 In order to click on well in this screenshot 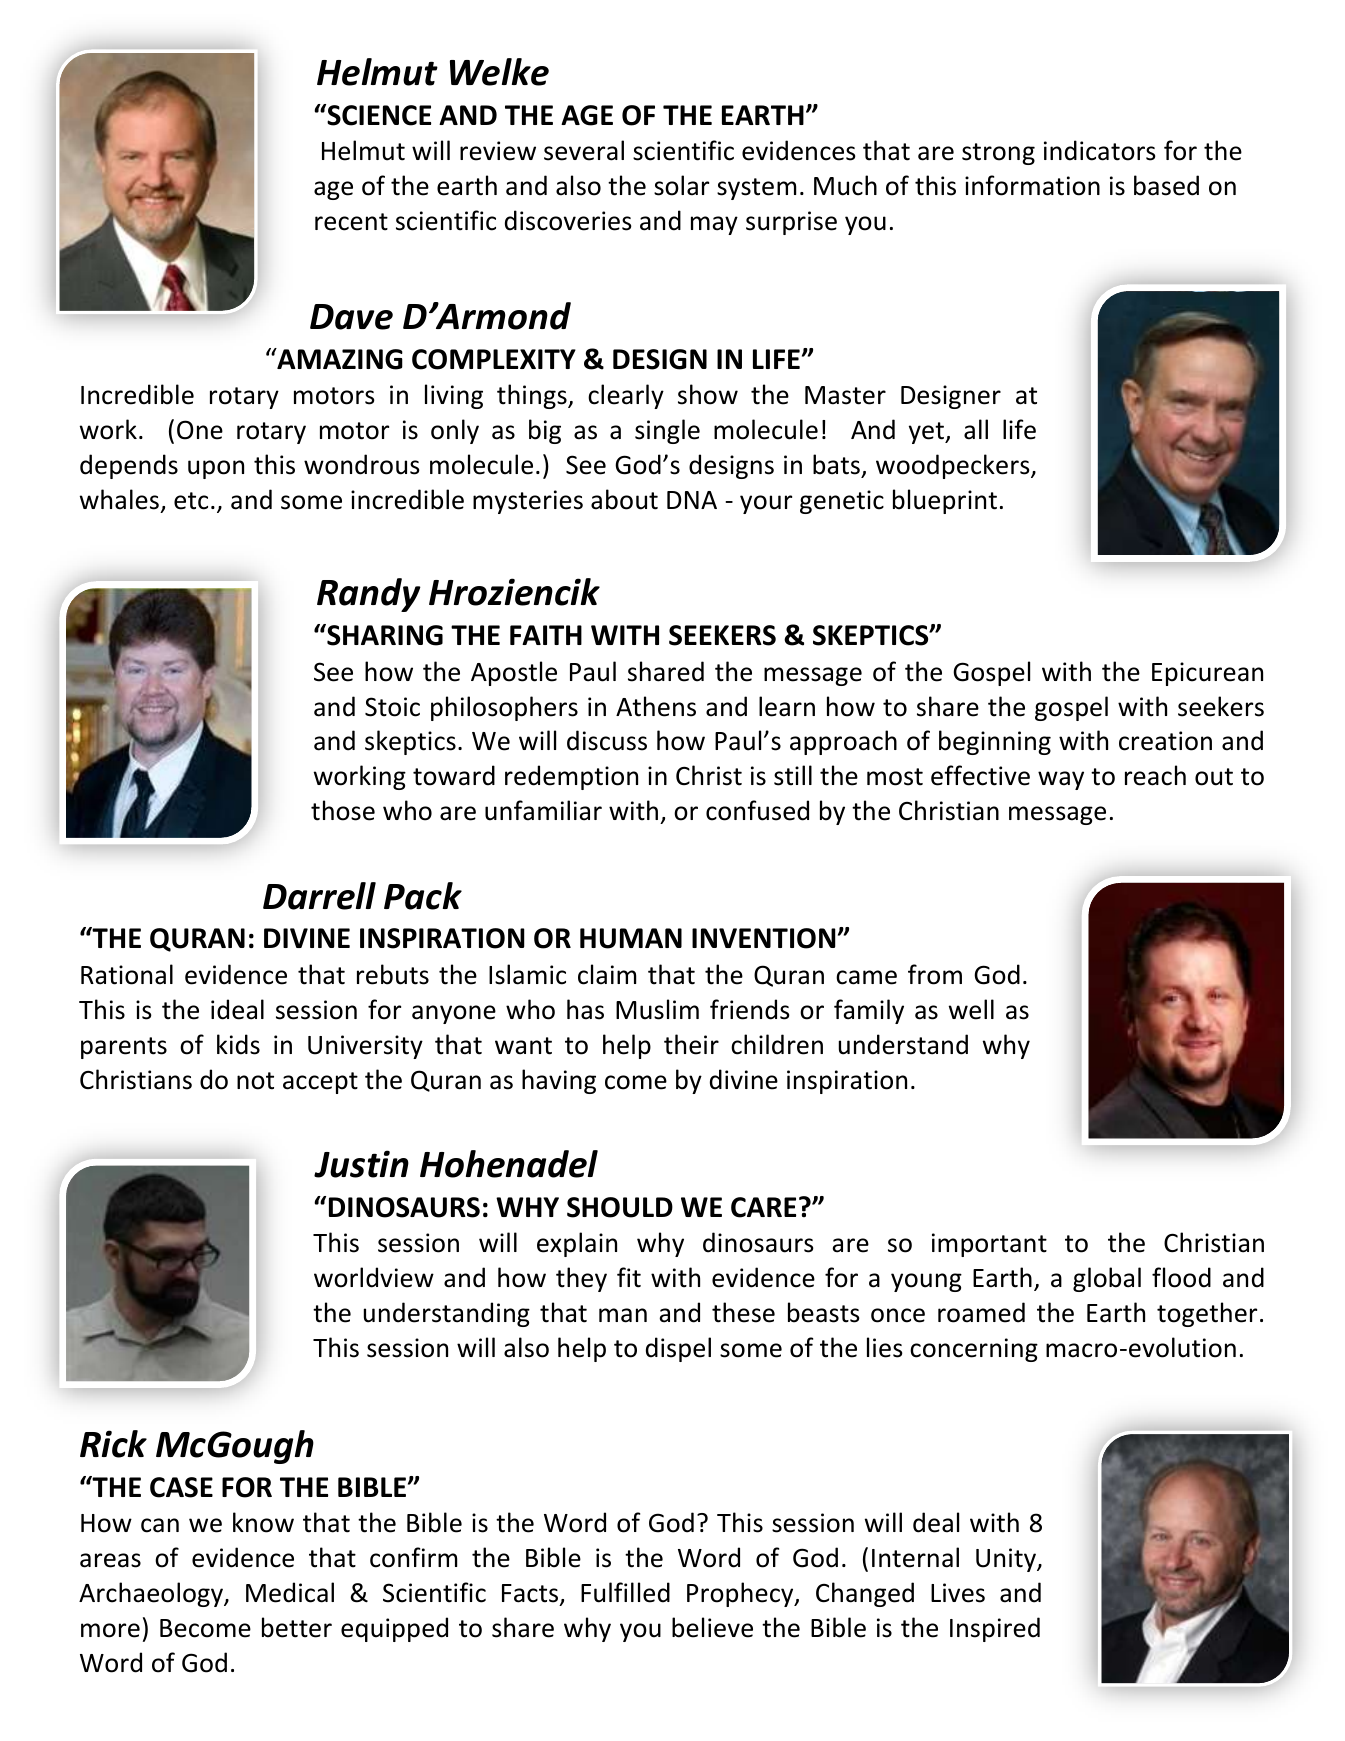, I will do `click(971, 1009)`.
